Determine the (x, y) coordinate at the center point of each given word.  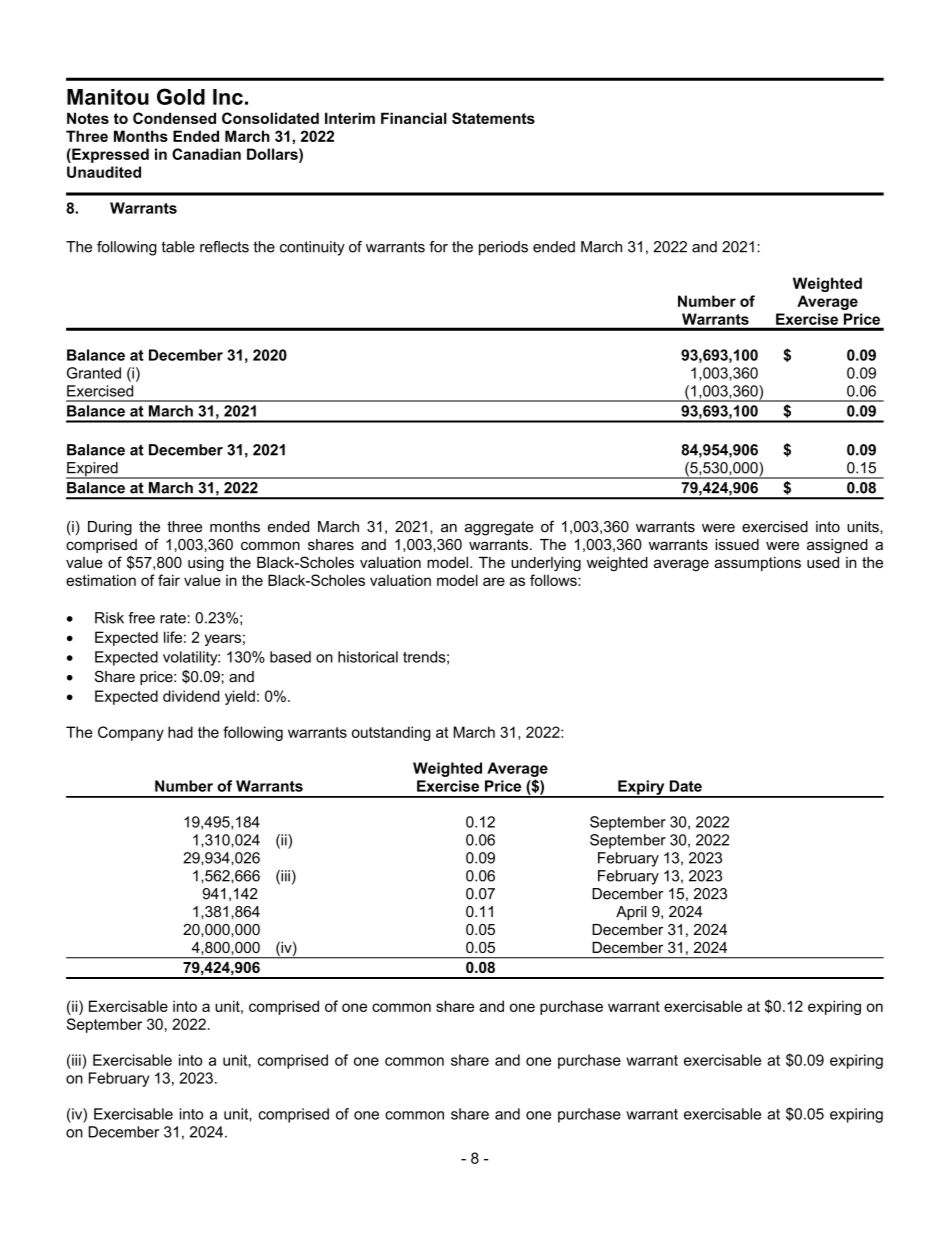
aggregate (499, 528)
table (178, 247)
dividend (191, 696)
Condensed (174, 118)
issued (737, 544)
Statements (493, 118)
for (438, 247)
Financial (414, 118)
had (180, 732)
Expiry (641, 788)
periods (503, 248)
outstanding (391, 733)
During (110, 528)
